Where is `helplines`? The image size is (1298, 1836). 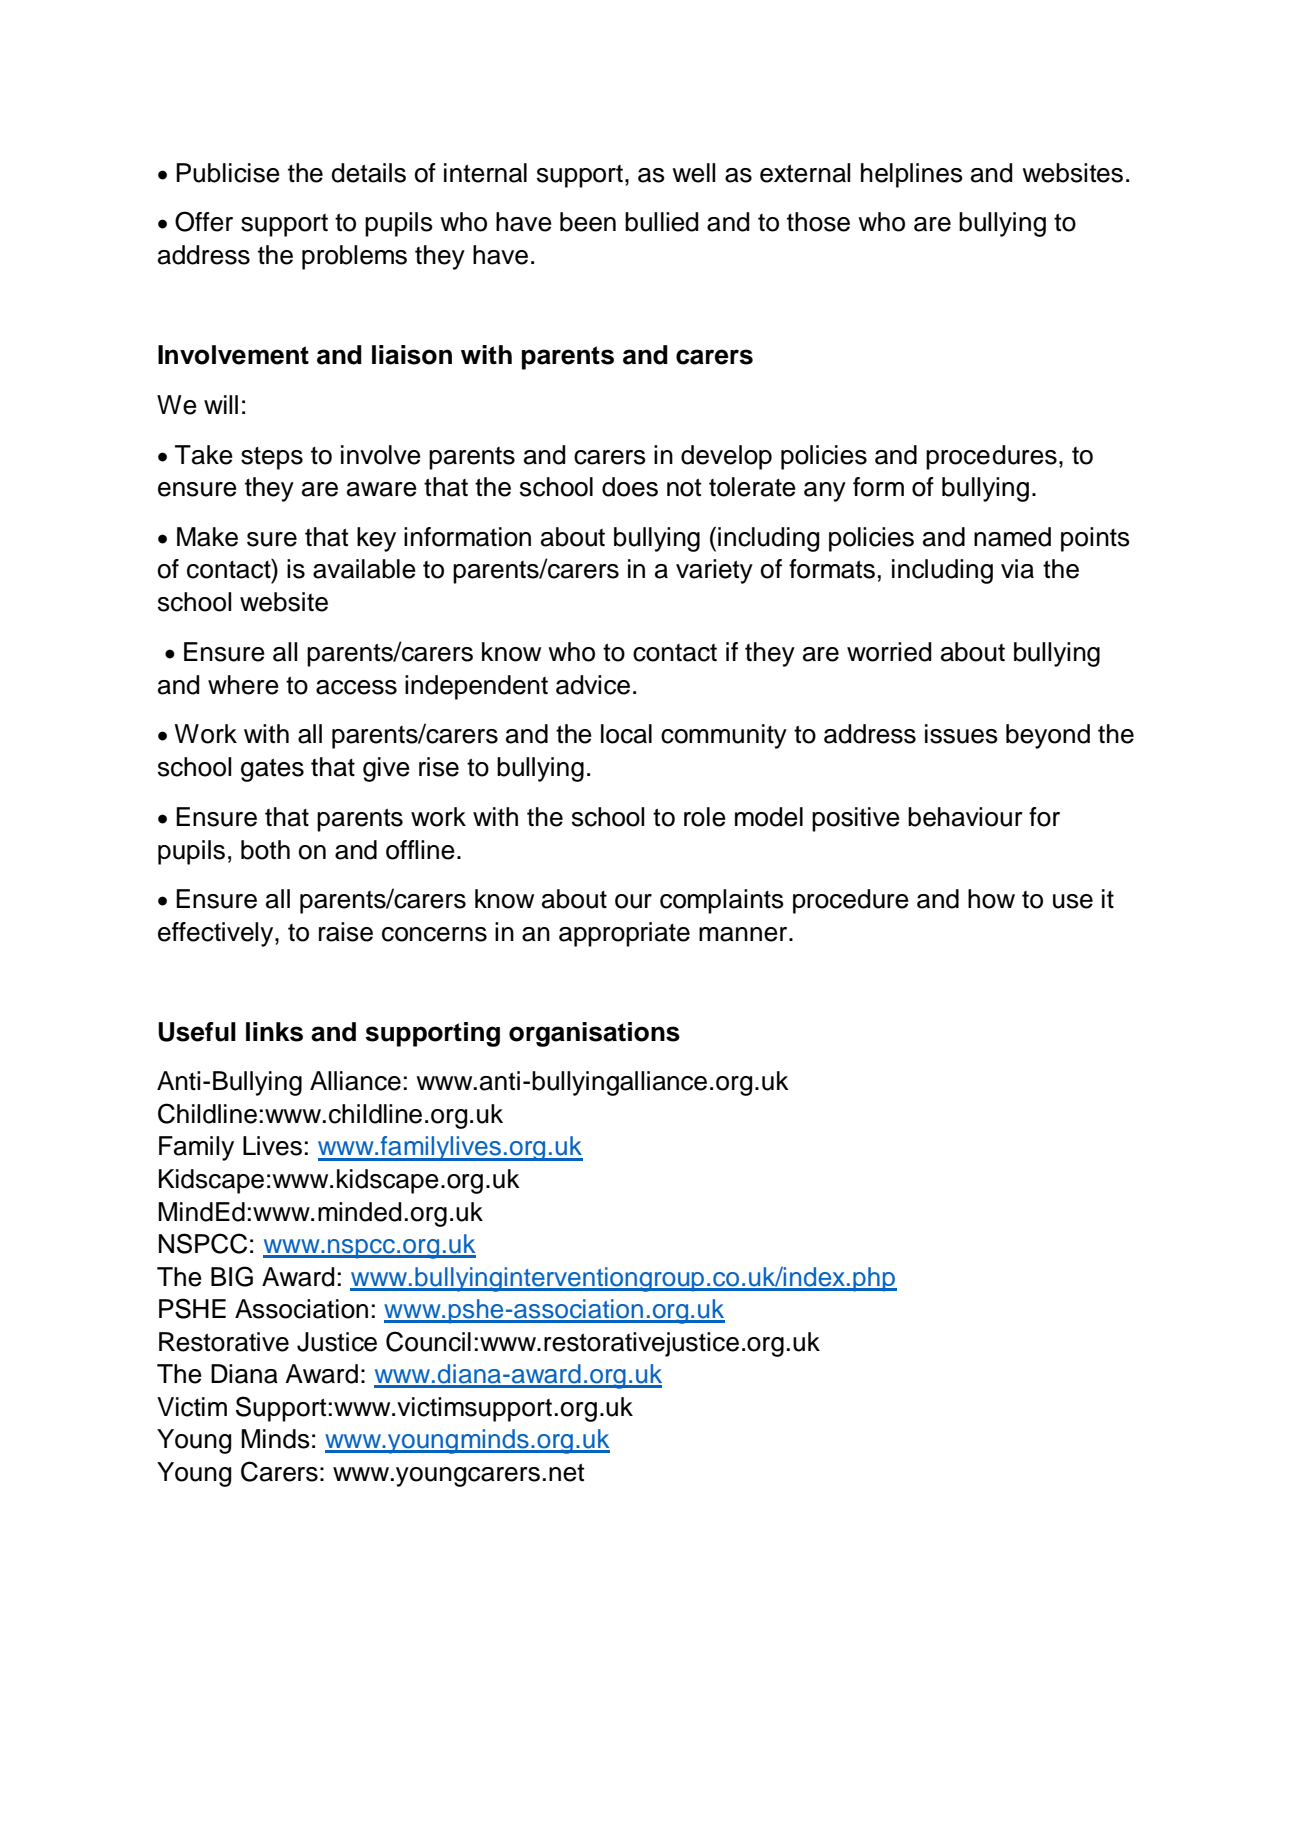 helplines is located at coordinates (912, 175).
